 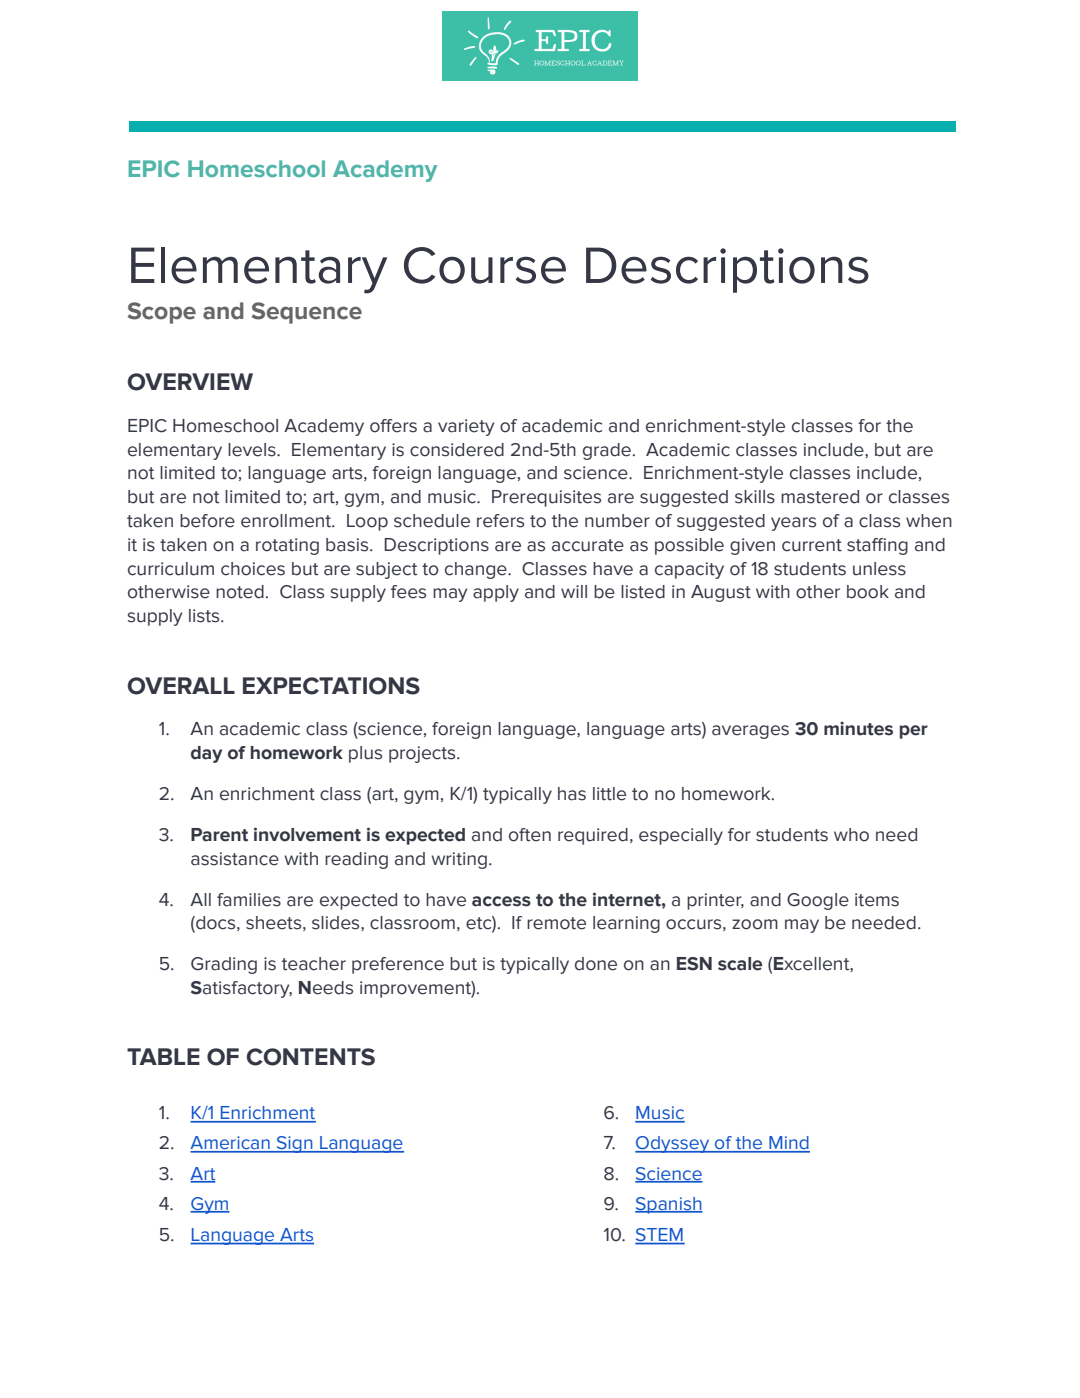 What do you see at coordinates (572, 794) in the image?
I see `has` at bounding box center [572, 794].
